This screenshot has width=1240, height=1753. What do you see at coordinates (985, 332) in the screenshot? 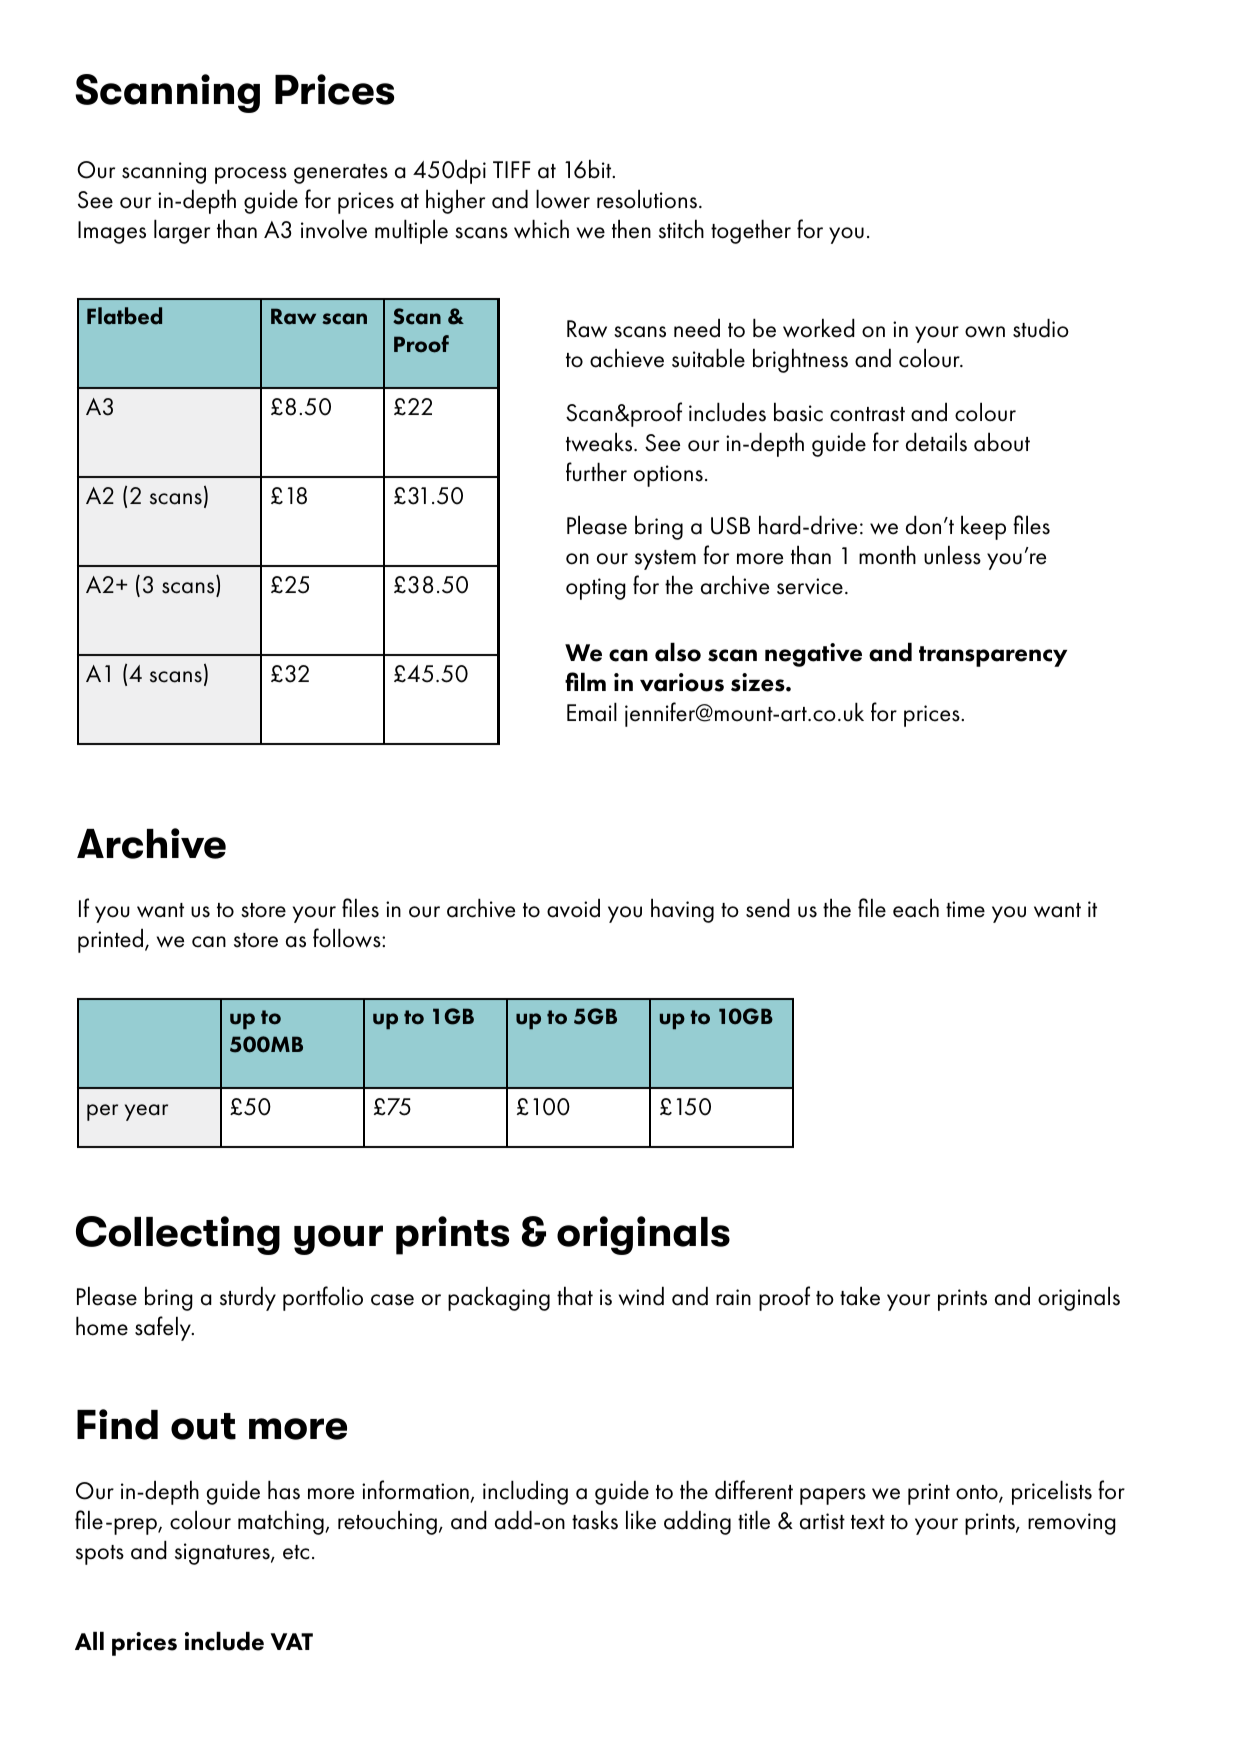
I see `own` at bounding box center [985, 332].
